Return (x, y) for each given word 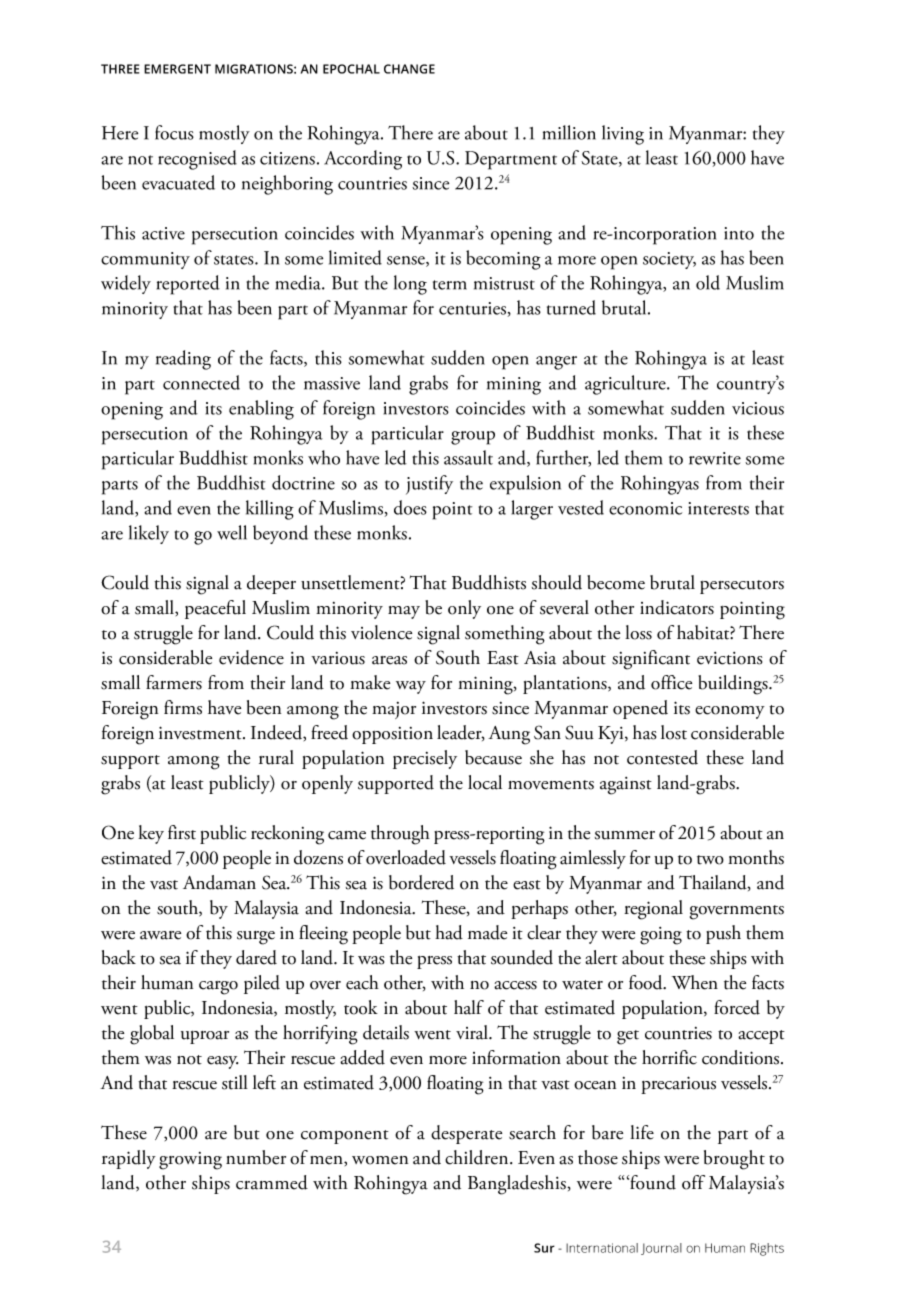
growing (190, 1161)
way (411, 687)
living (623, 135)
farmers (174, 682)
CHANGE (409, 69)
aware (160, 935)
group (473, 438)
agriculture (626, 385)
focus (174, 132)
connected (201, 382)
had (449, 932)
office (671, 682)
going (661, 936)
